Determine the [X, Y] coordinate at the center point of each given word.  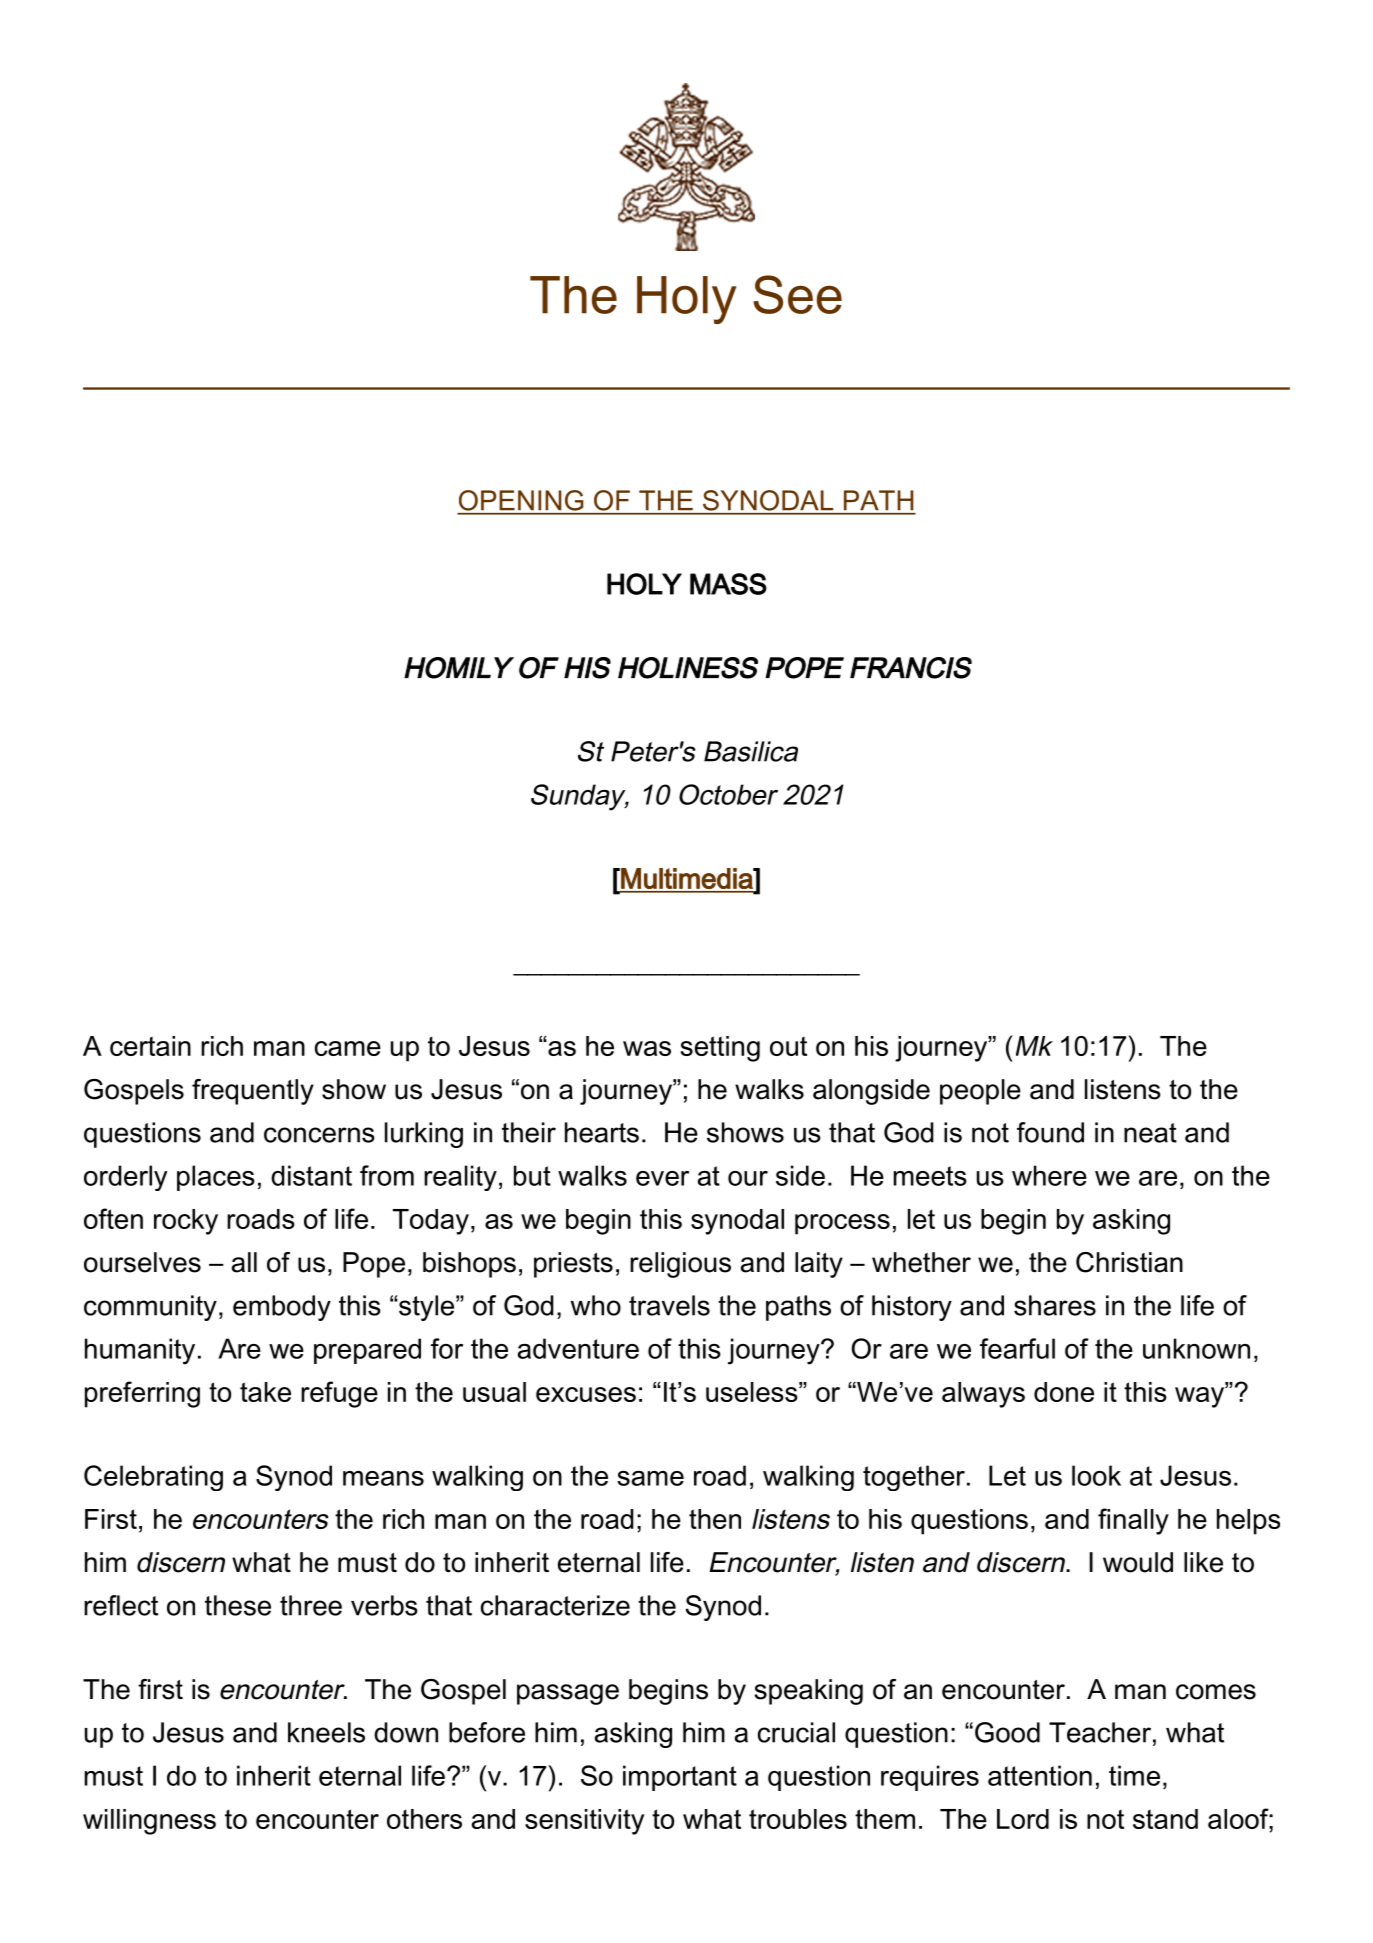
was [647, 1048]
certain [150, 1046]
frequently [253, 1092]
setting [720, 1049]
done [1064, 1392]
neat [1150, 1133]
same [650, 1478]
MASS [728, 584]
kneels [326, 1732]
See [797, 294]
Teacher [1100, 1732]
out [788, 1046]
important [680, 1778]
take [265, 1392]
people [980, 1092]
